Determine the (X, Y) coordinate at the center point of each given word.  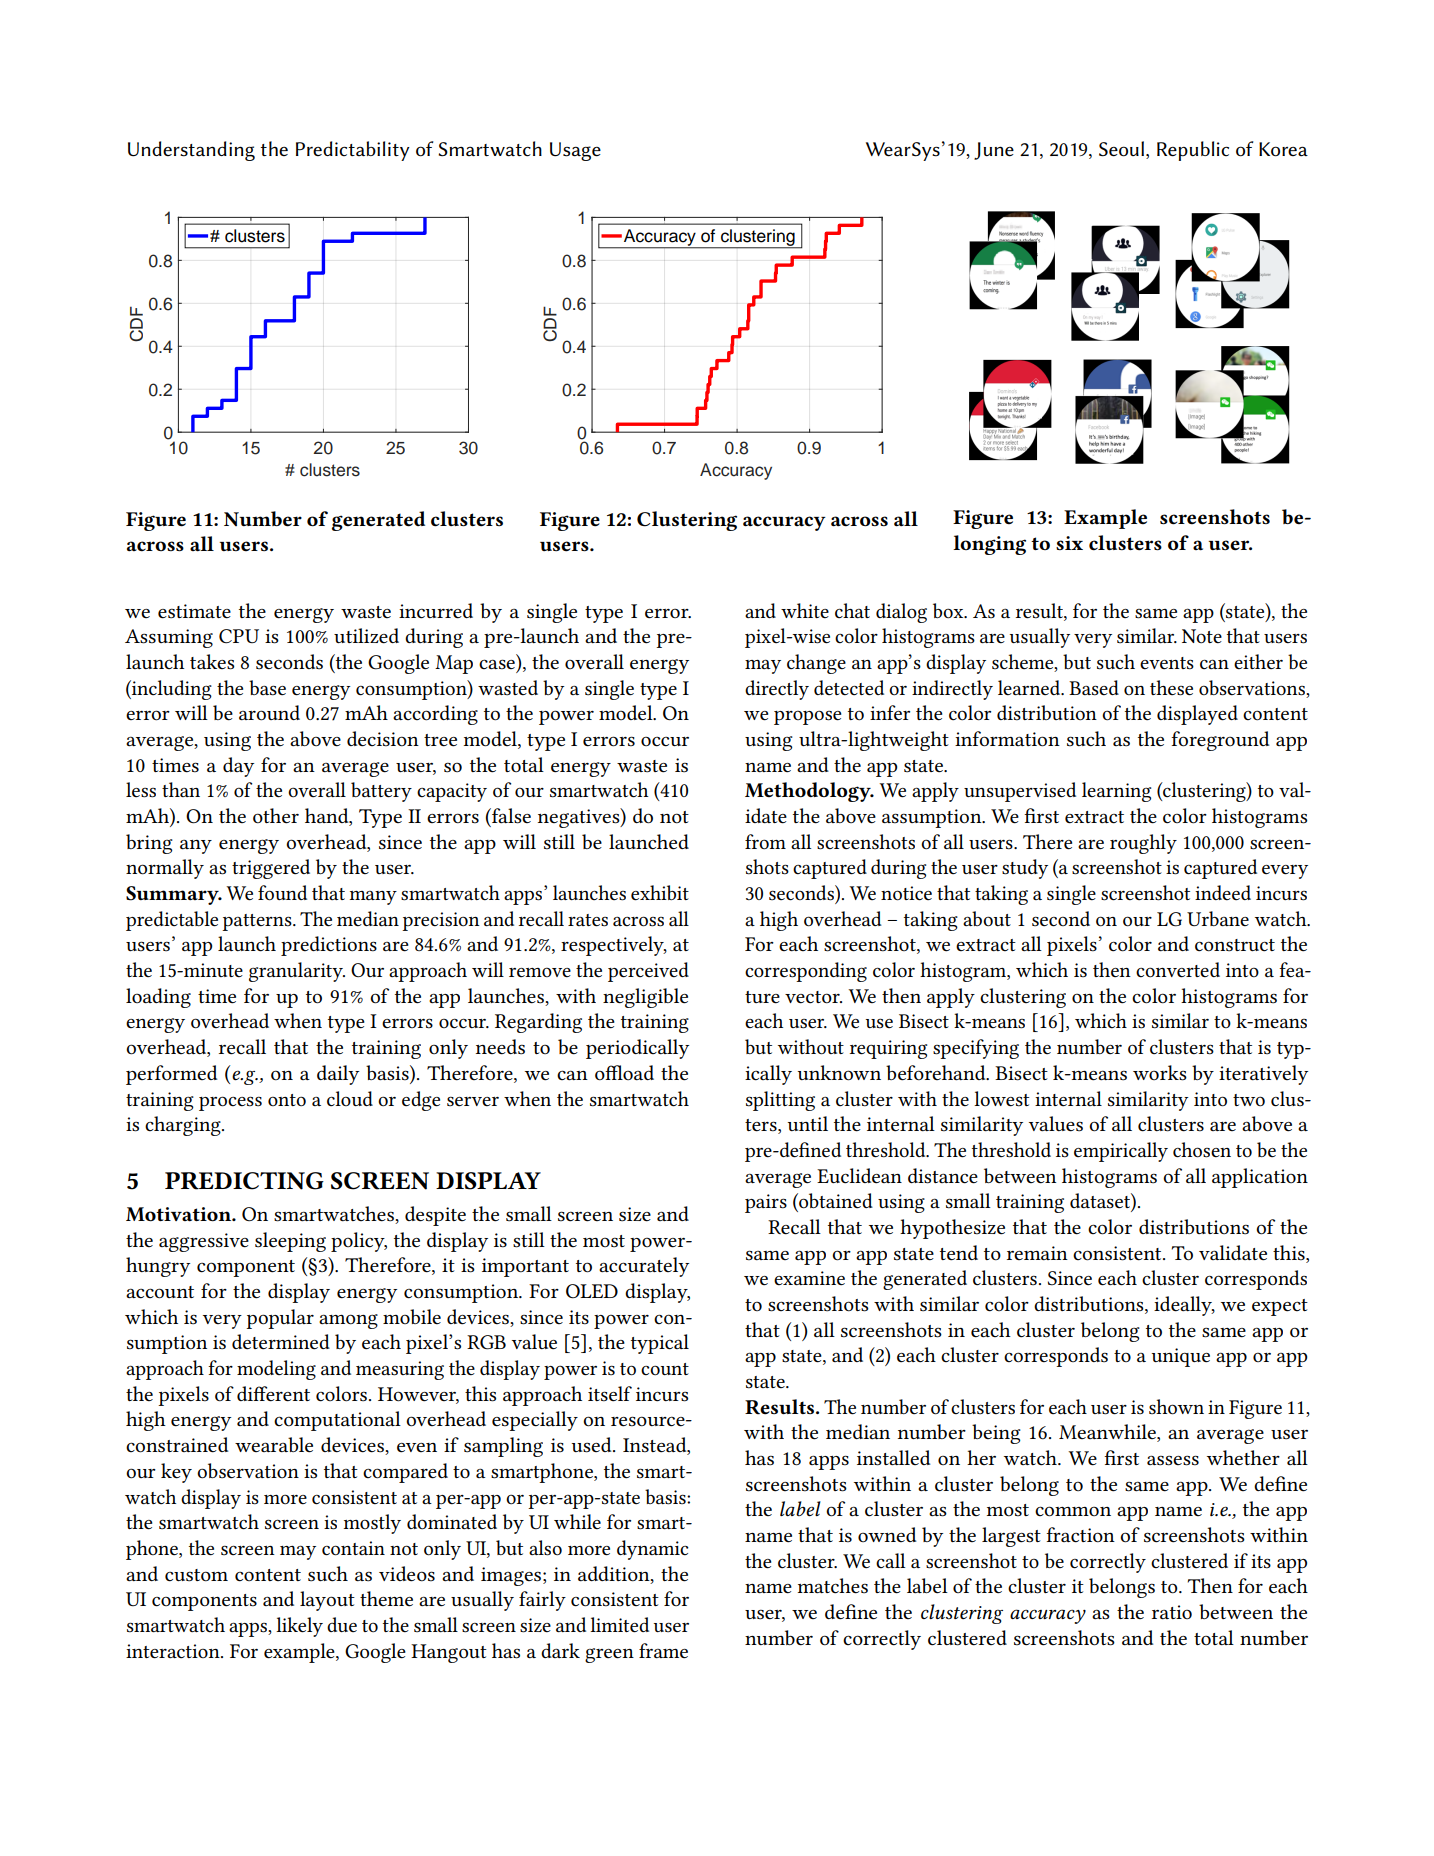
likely (299, 1627)
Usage (575, 151)
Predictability (353, 151)
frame (663, 1650)
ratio (1172, 1612)
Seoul (1121, 149)
